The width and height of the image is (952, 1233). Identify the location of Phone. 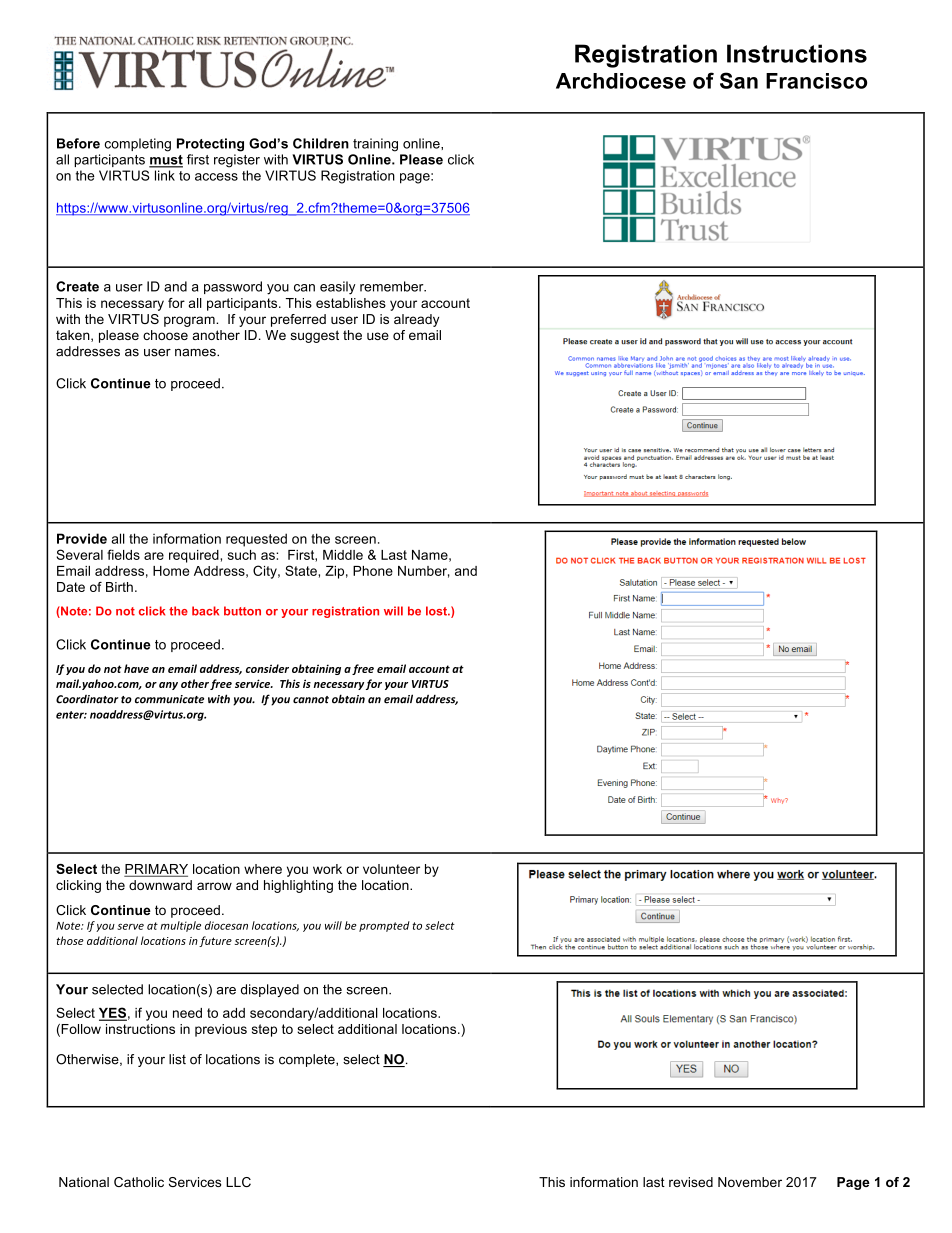
(373, 571).
